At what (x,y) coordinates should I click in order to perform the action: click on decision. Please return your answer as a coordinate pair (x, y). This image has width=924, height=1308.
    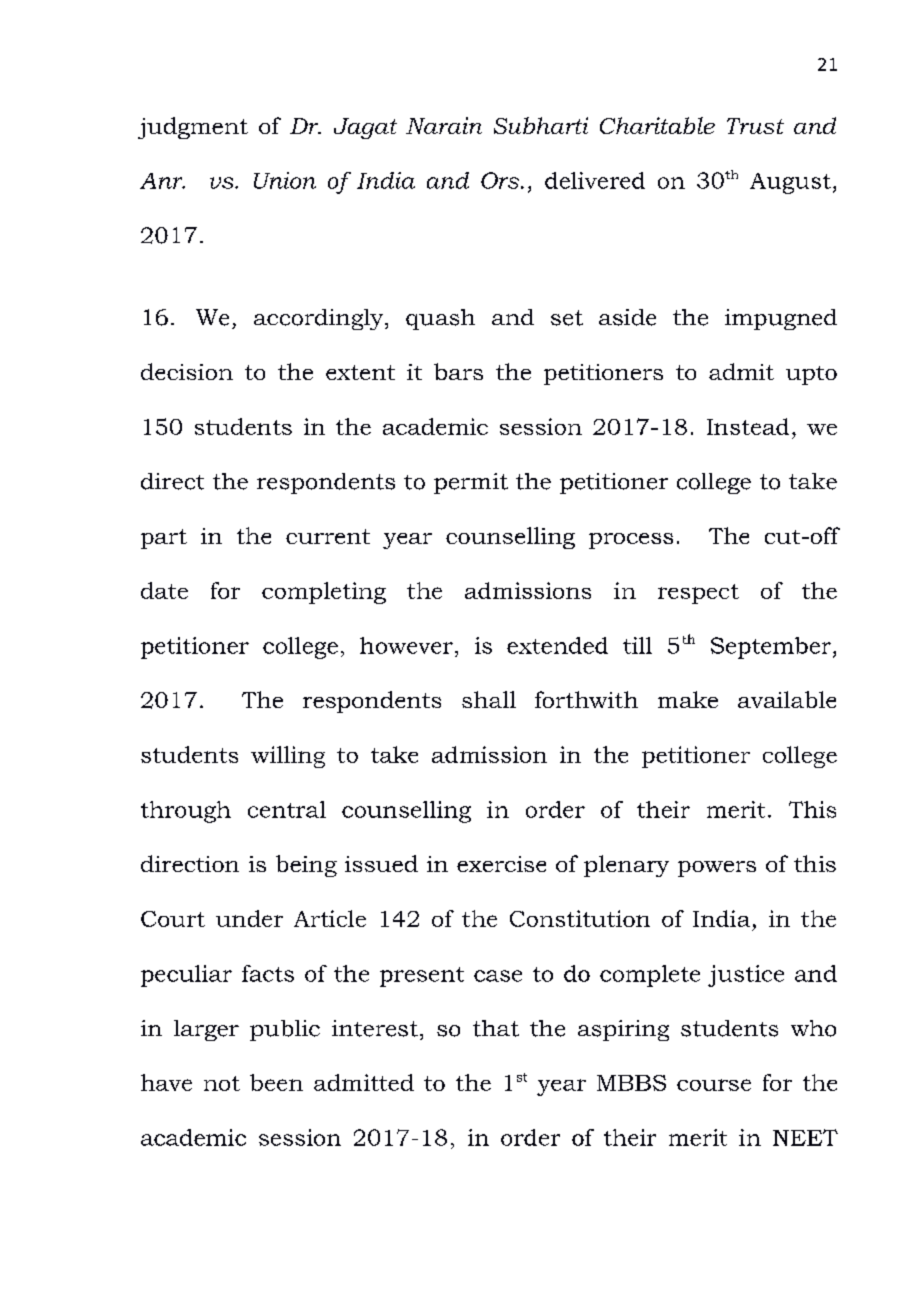
    Looking at the image, I should click on (187, 371).
